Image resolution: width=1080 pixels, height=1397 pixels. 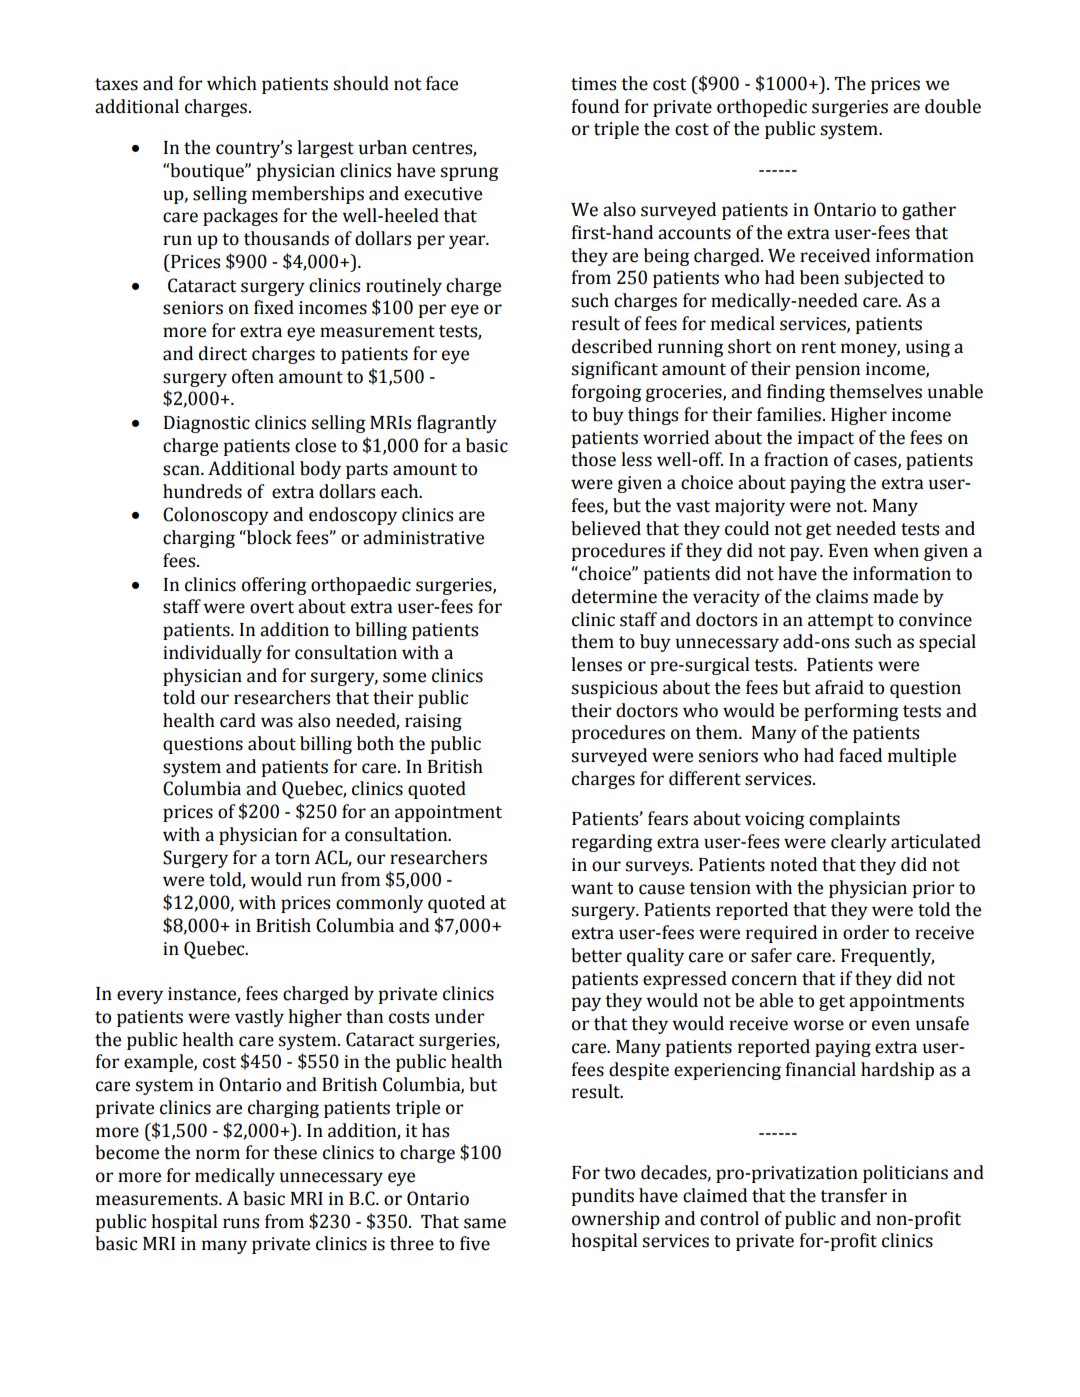 I want to click on found, so click(x=595, y=106).
